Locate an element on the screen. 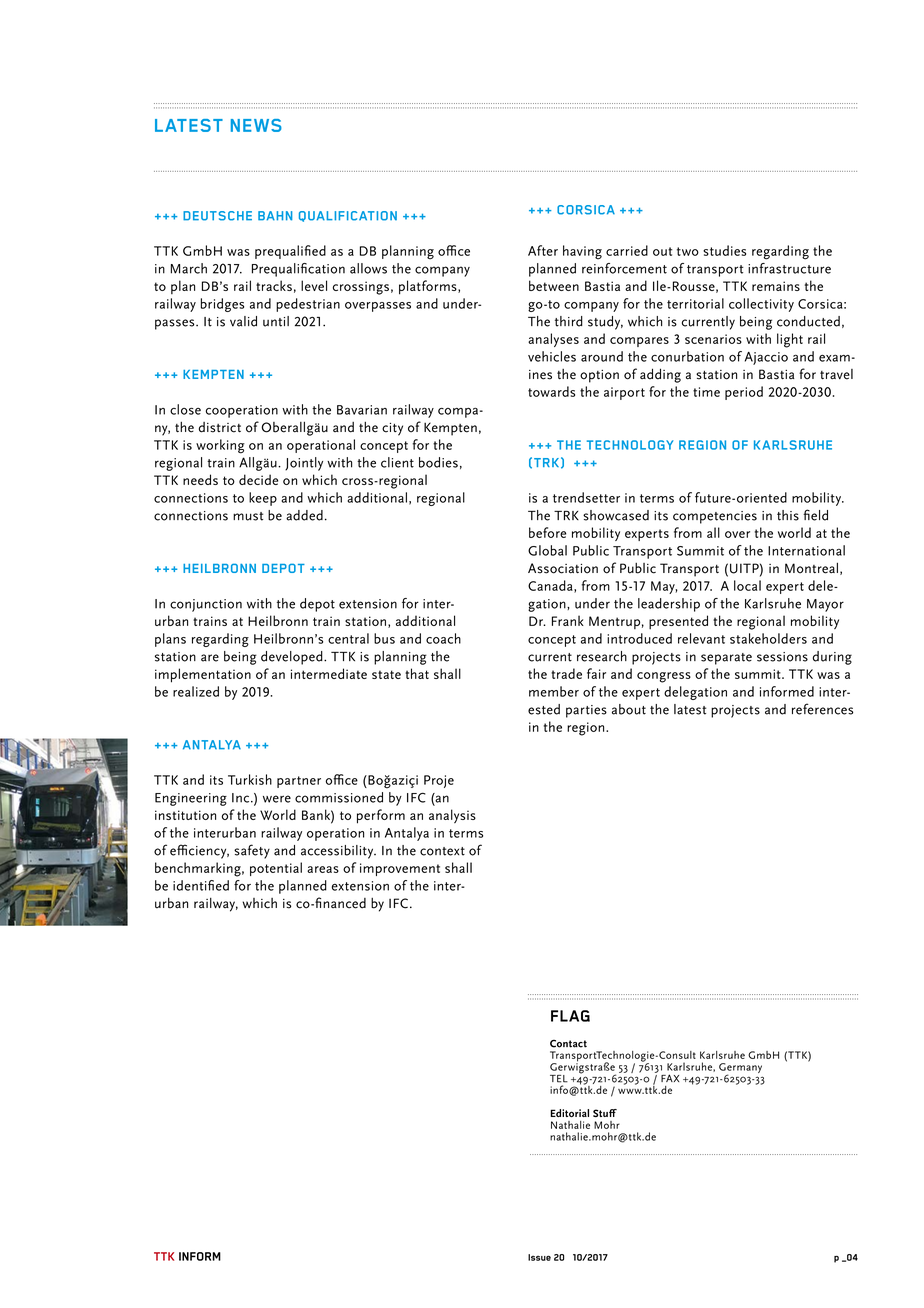 The width and height of the screenshot is (924, 1308). After is located at coordinates (543, 250).
